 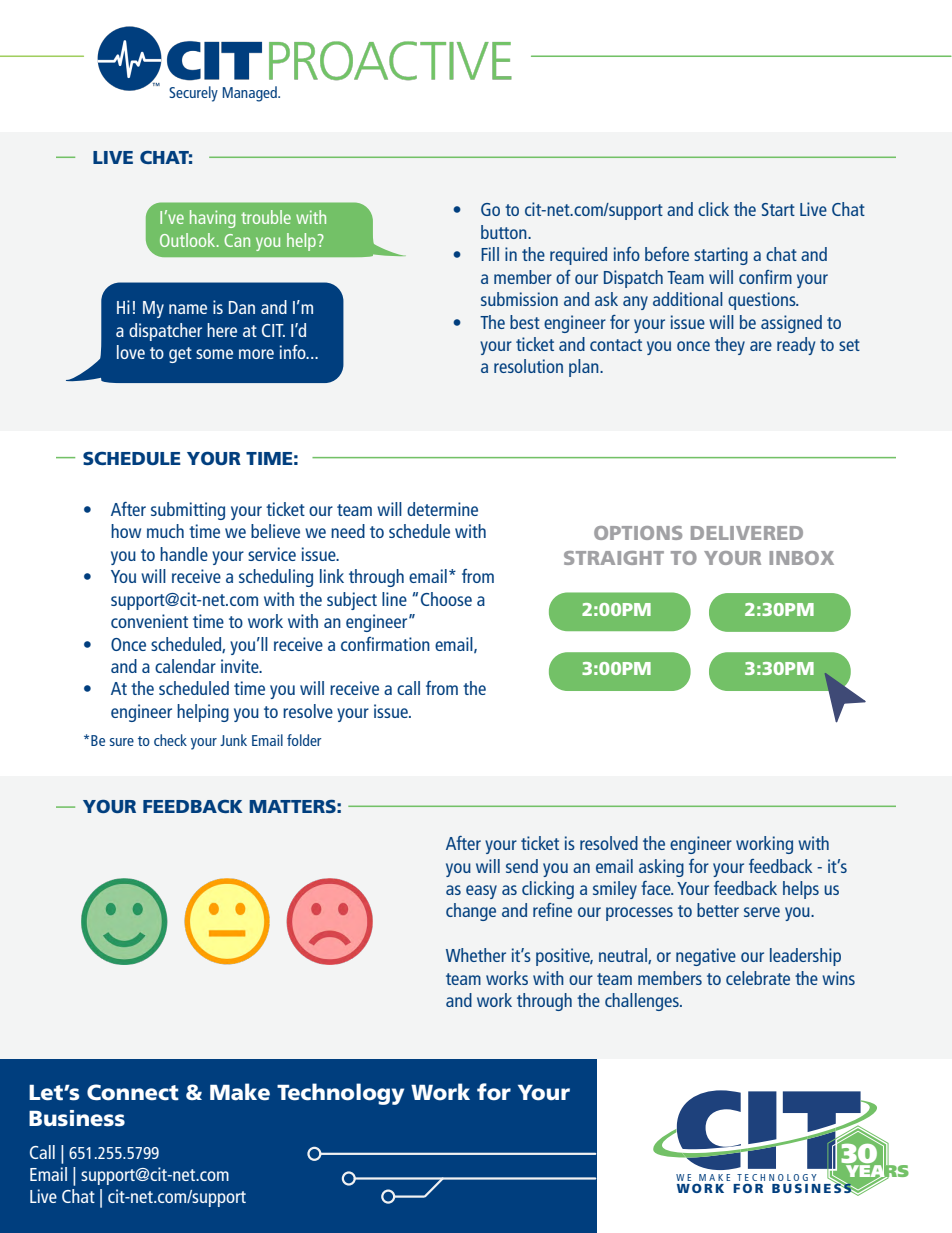 I want to click on Whether, so click(x=476, y=955).
